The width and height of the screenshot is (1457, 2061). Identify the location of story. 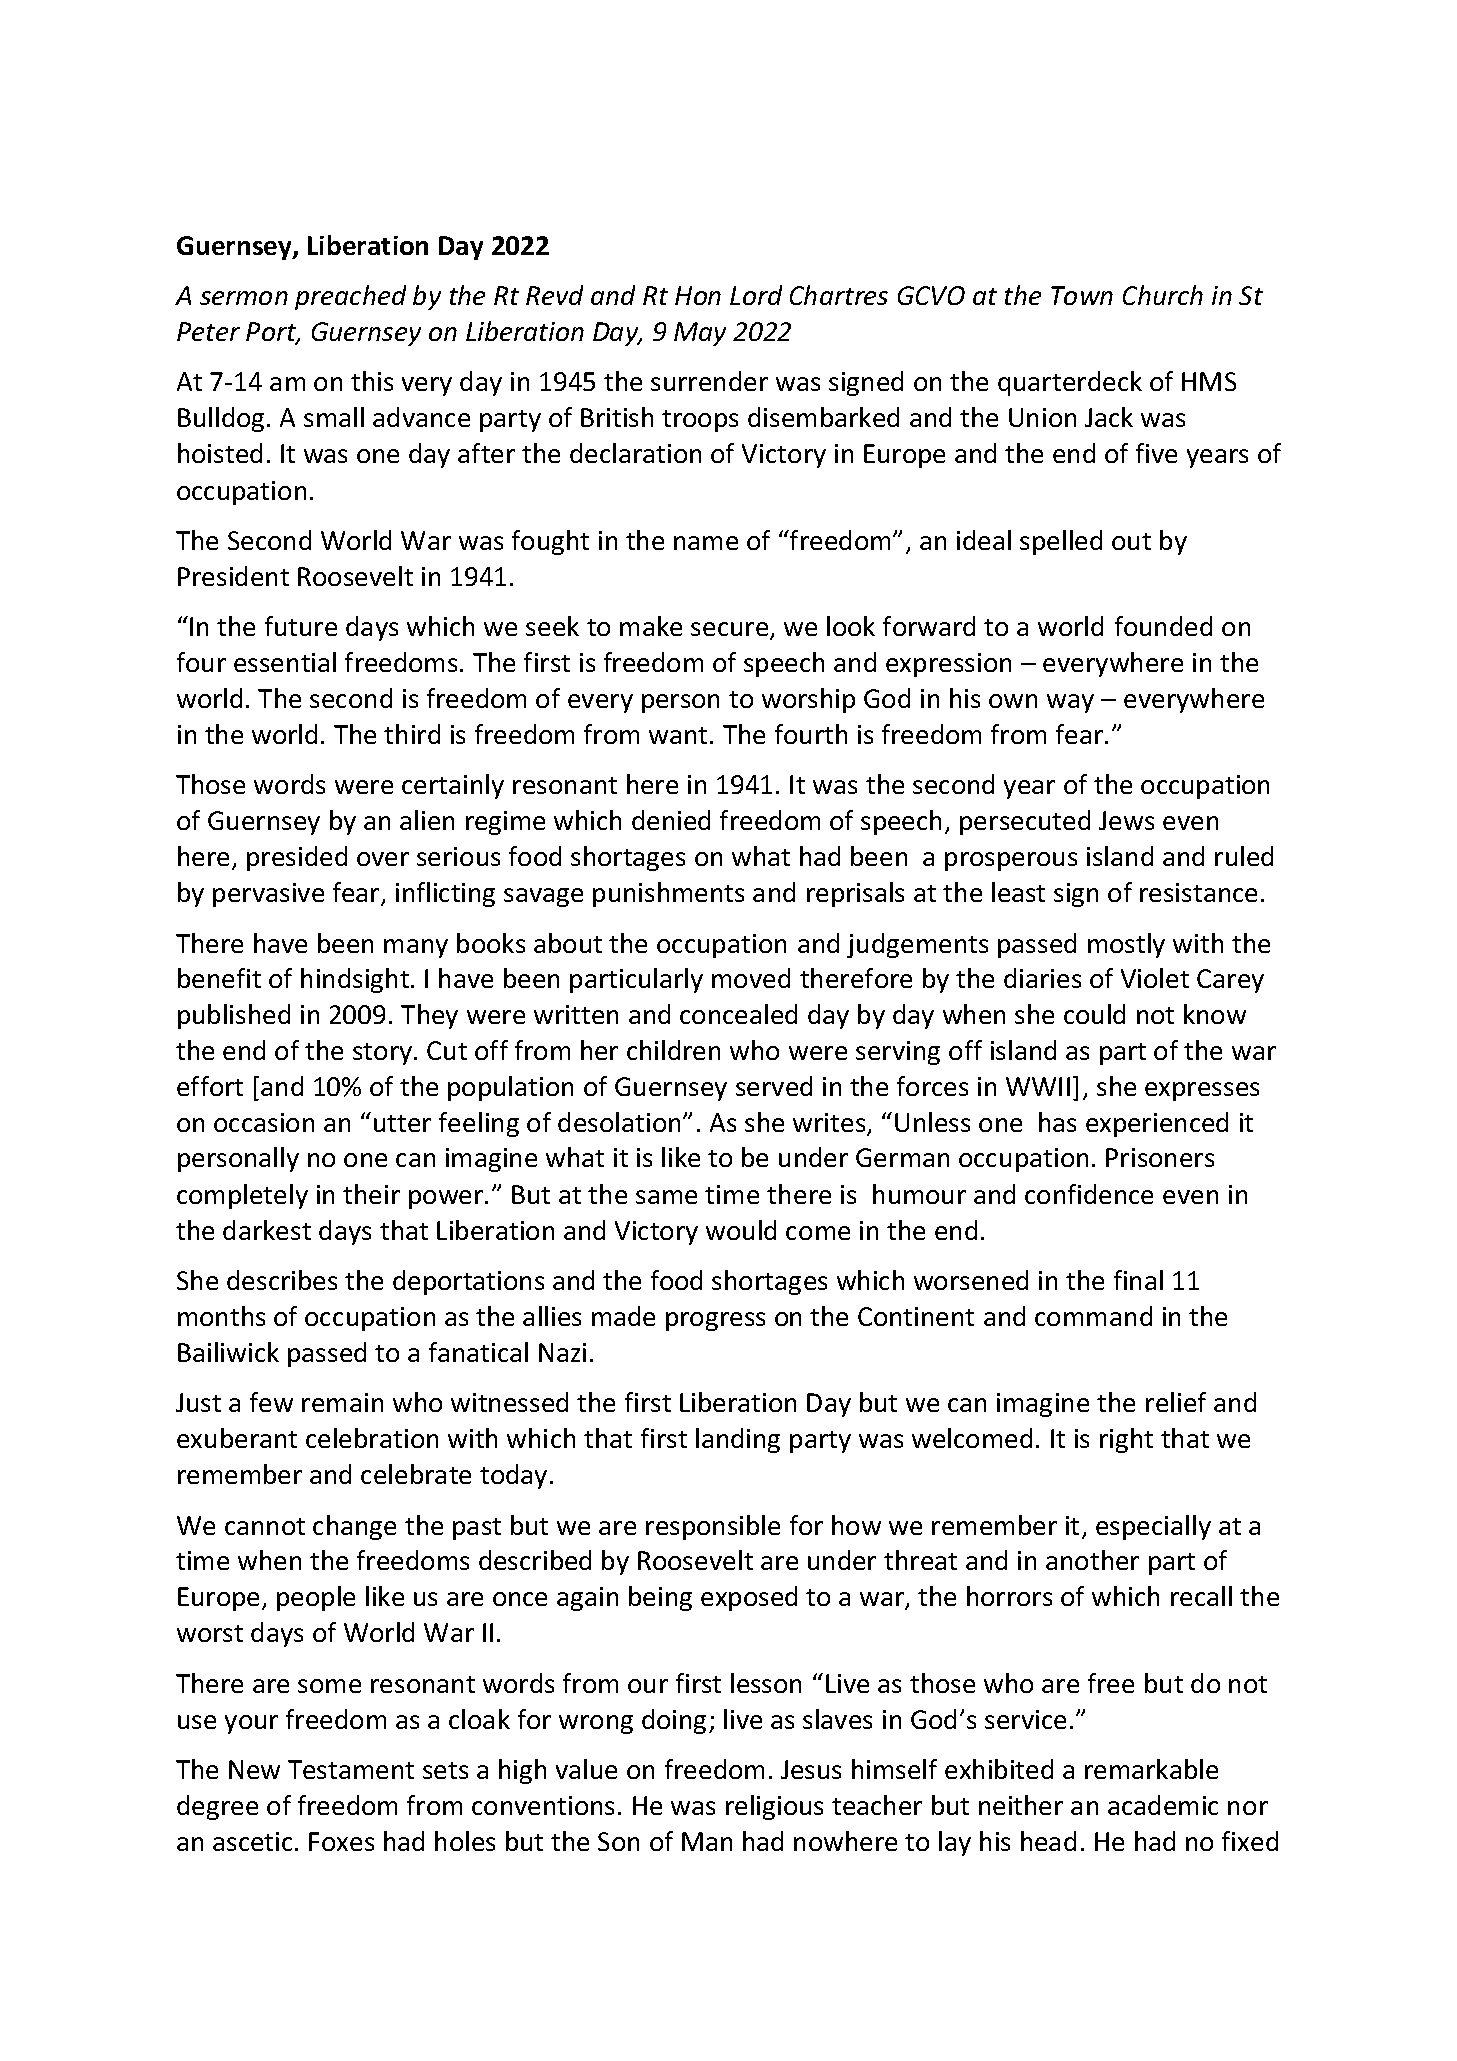
(384, 1054).
